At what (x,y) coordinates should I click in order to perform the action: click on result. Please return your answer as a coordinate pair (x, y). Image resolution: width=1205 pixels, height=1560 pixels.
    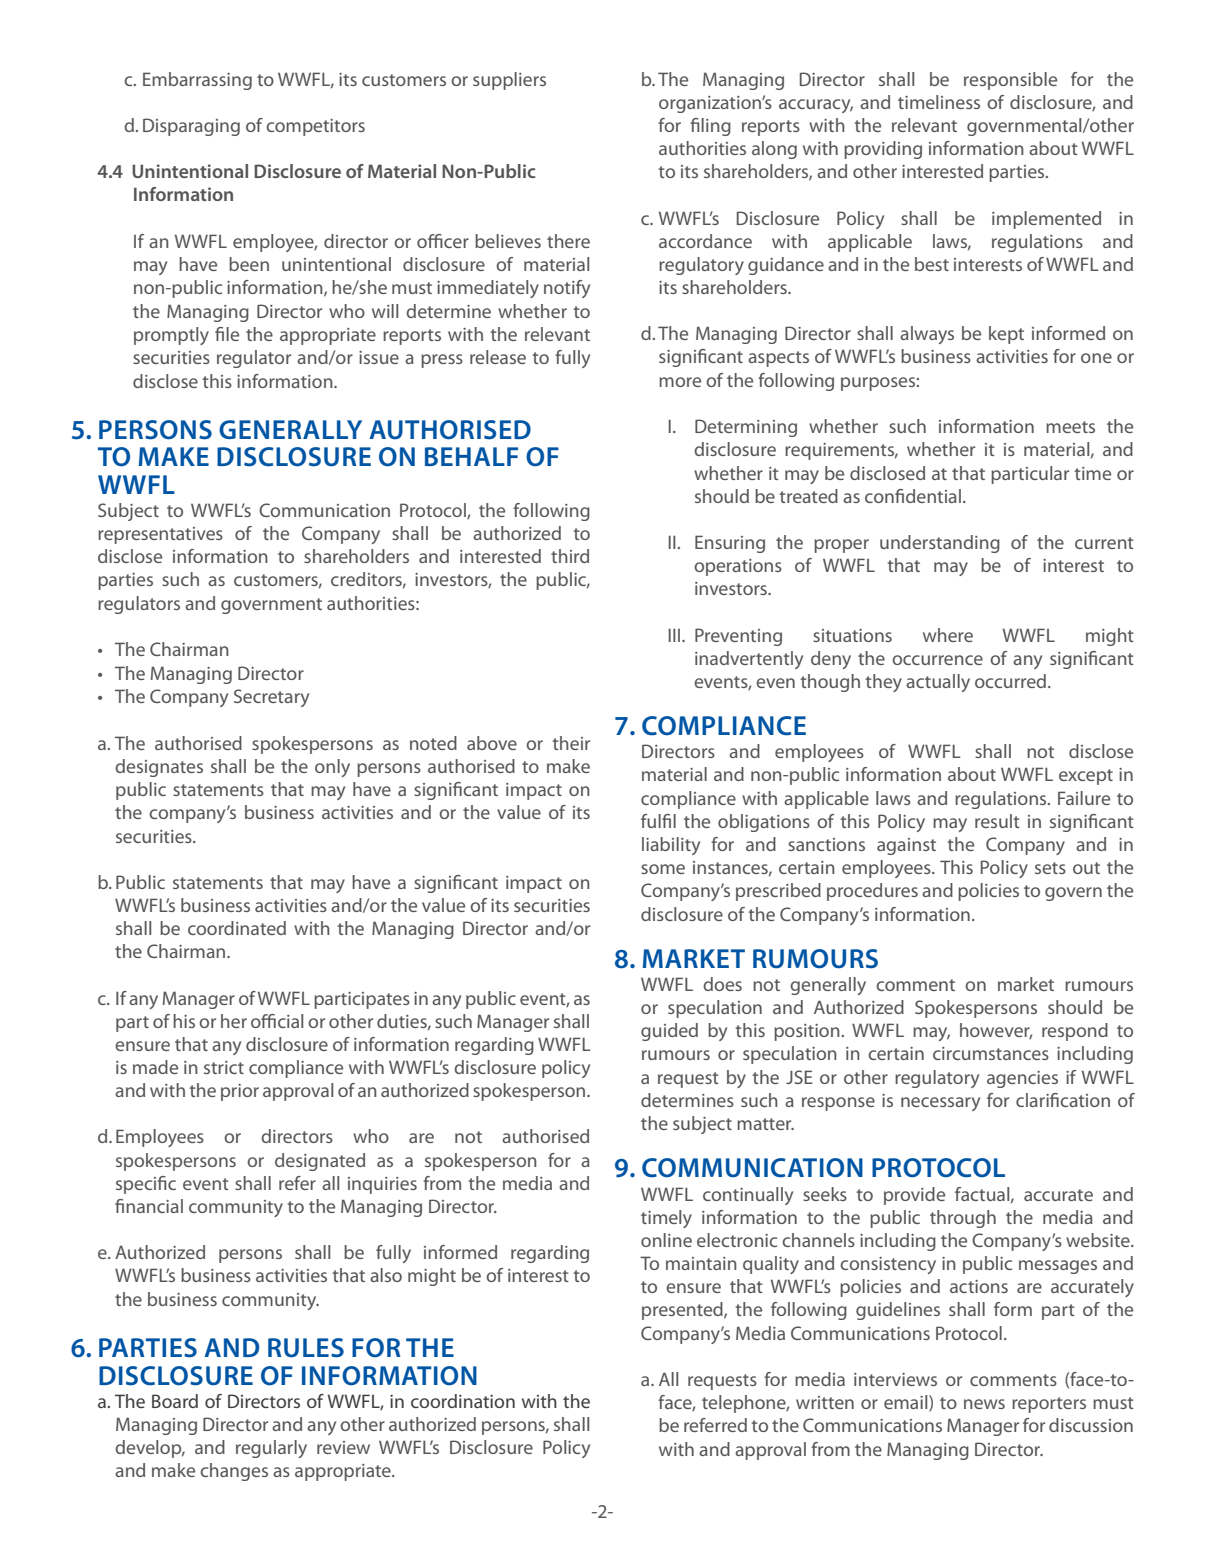
    Looking at the image, I should click on (997, 821).
